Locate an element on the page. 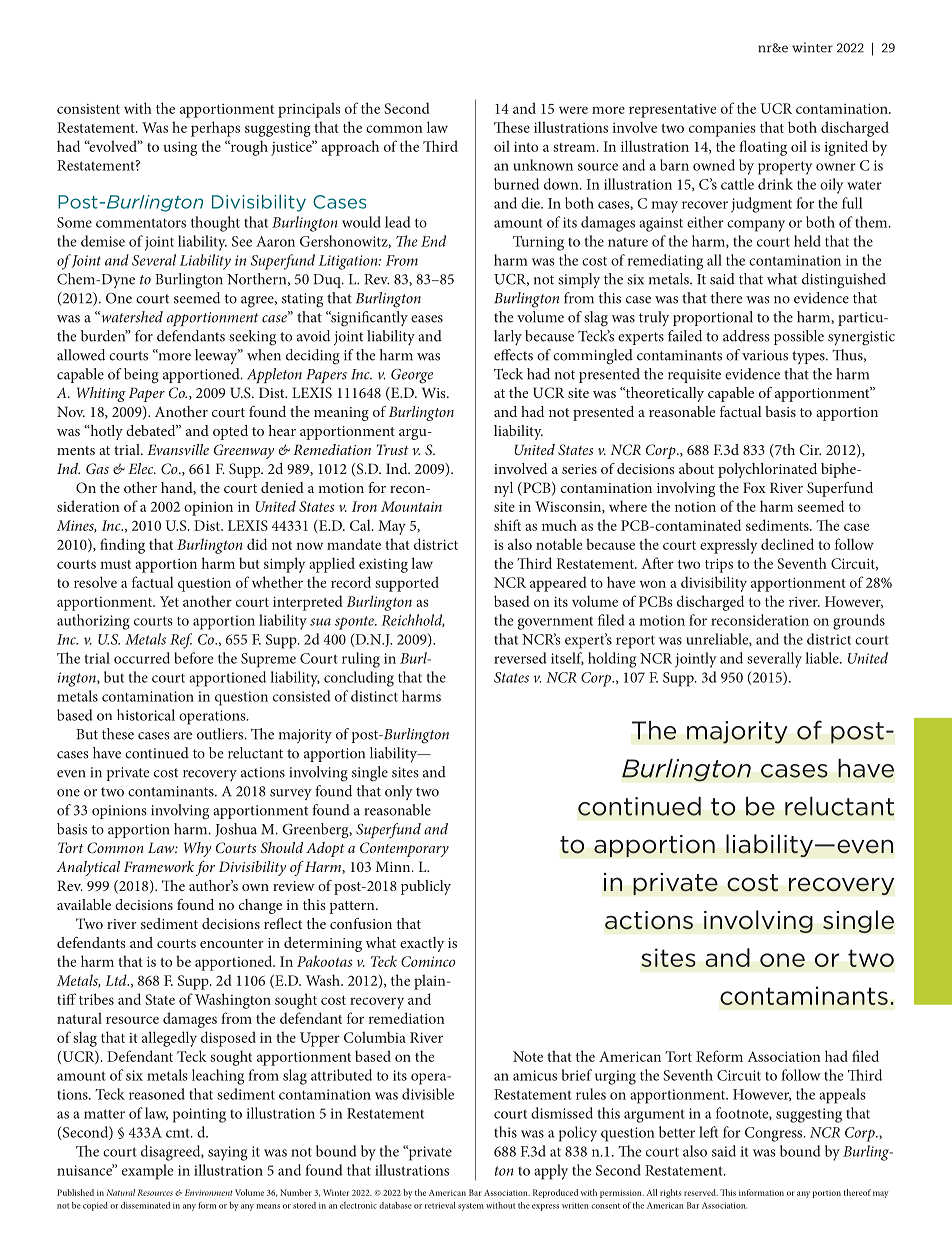  shift is located at coordinates (507, 525).
